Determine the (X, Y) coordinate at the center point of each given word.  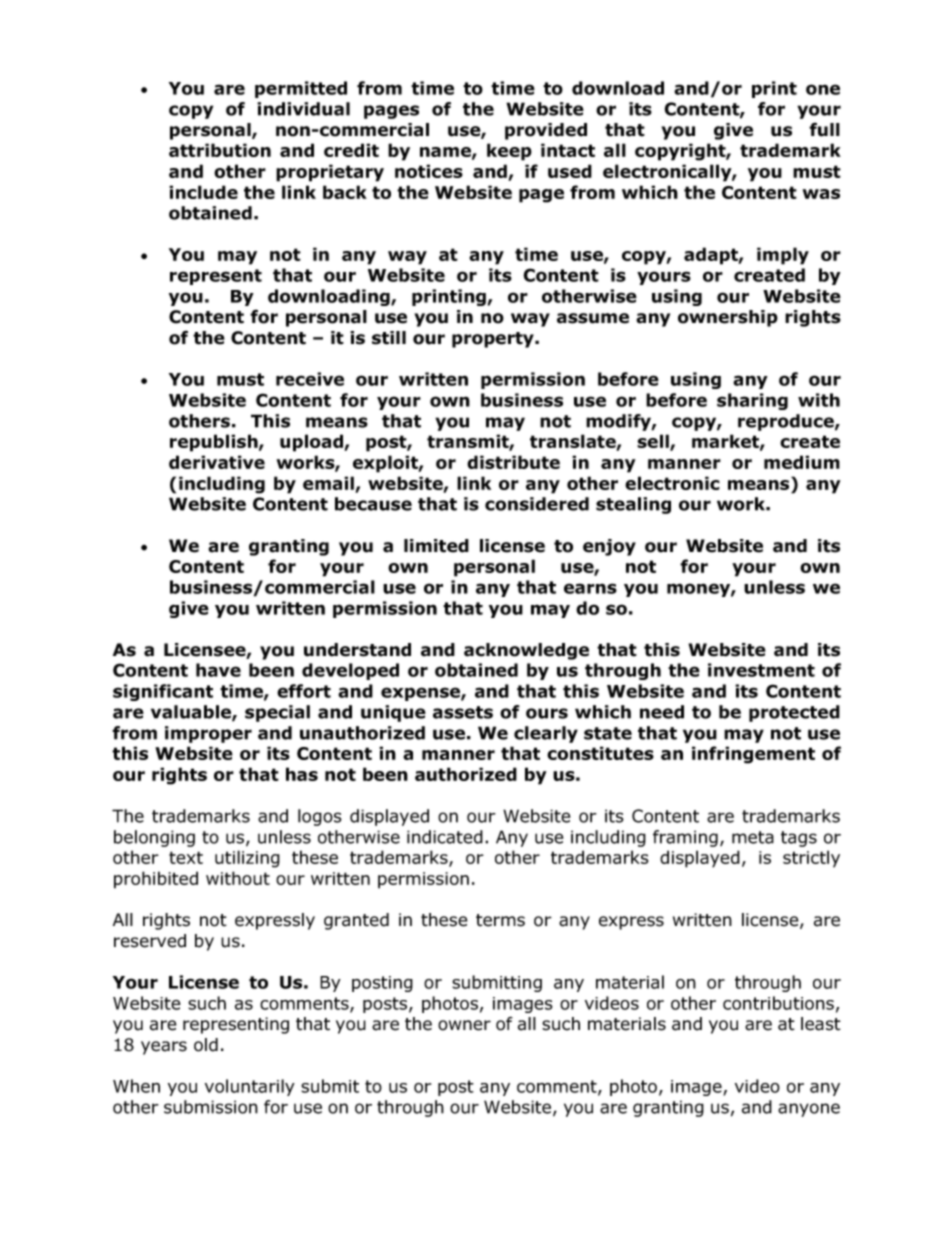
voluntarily (250, 1087)
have (218, 670)
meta (753, 837)
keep (509, 152)
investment (761, 670)
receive (310, 379)
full (824, 130)
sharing (752, 401)
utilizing (247, 859)
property (494, 340)
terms (500, 920)
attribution (220, 150)
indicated (445, 837)
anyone (809, 1110)
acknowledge (526, 651)
